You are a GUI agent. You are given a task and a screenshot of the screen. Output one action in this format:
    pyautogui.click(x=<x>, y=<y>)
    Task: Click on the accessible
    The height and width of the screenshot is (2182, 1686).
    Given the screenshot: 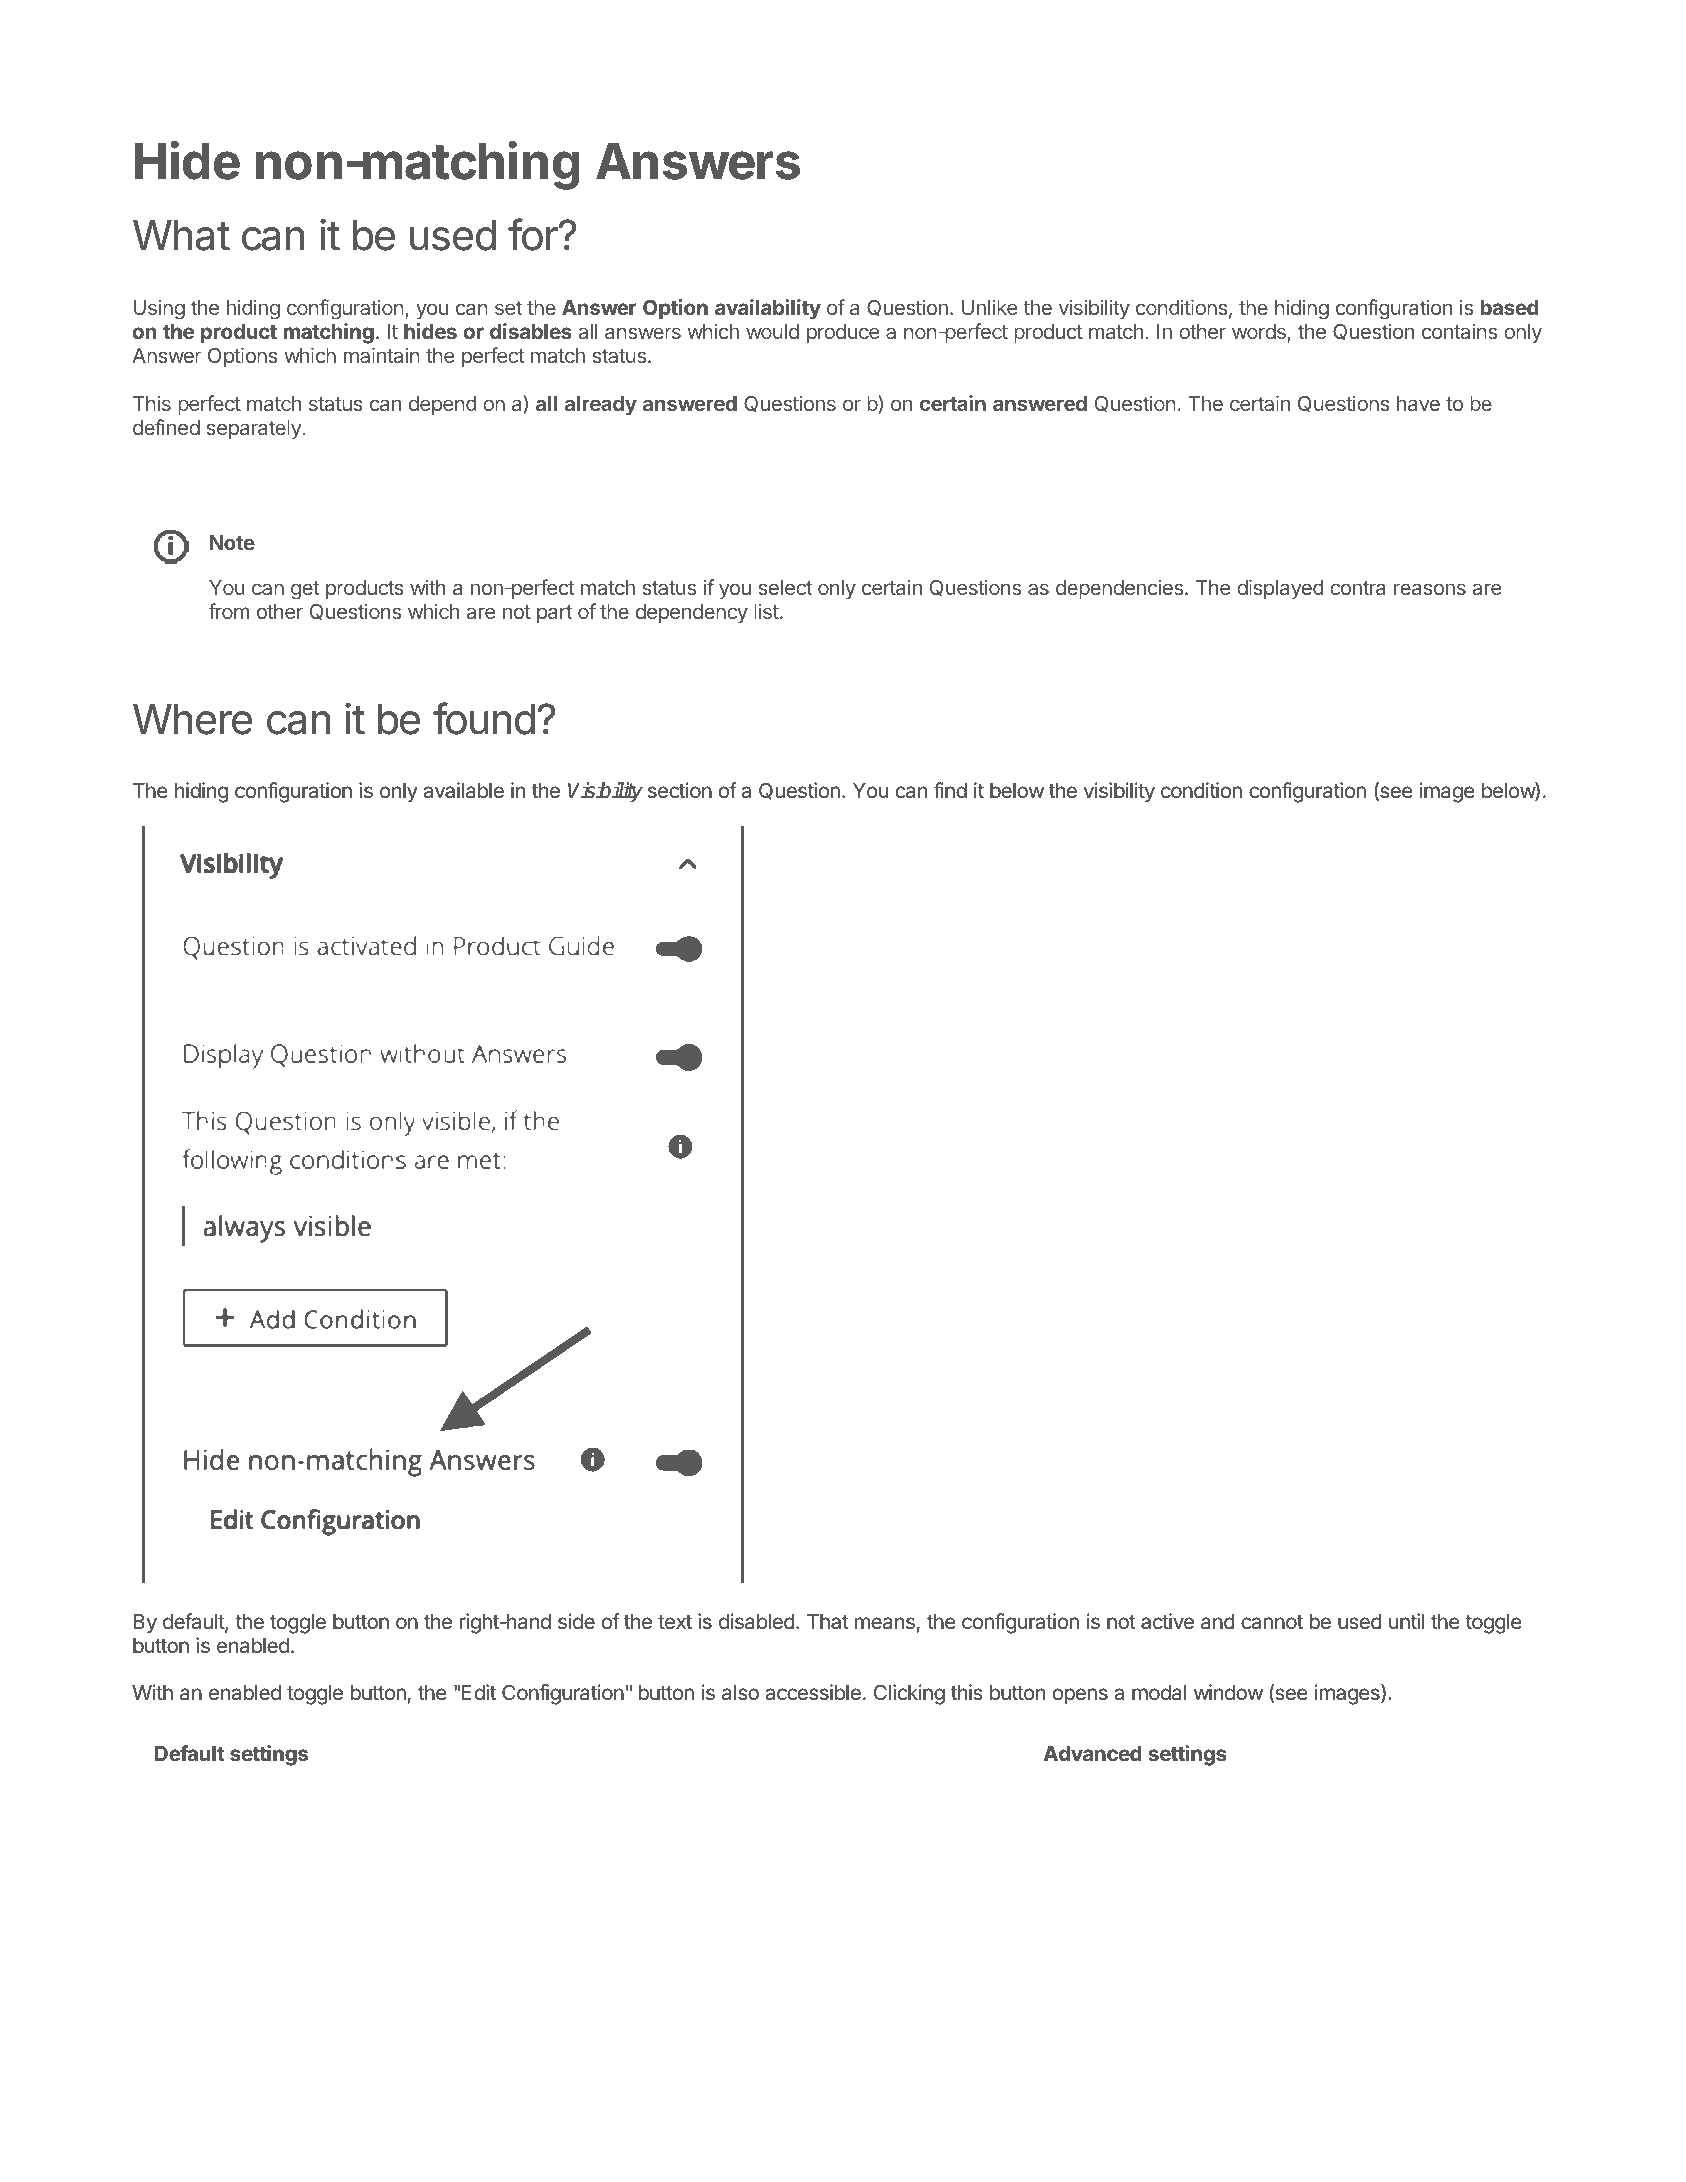 What is the action you would take?
    pyautogui.click(x=813, y=1692)
